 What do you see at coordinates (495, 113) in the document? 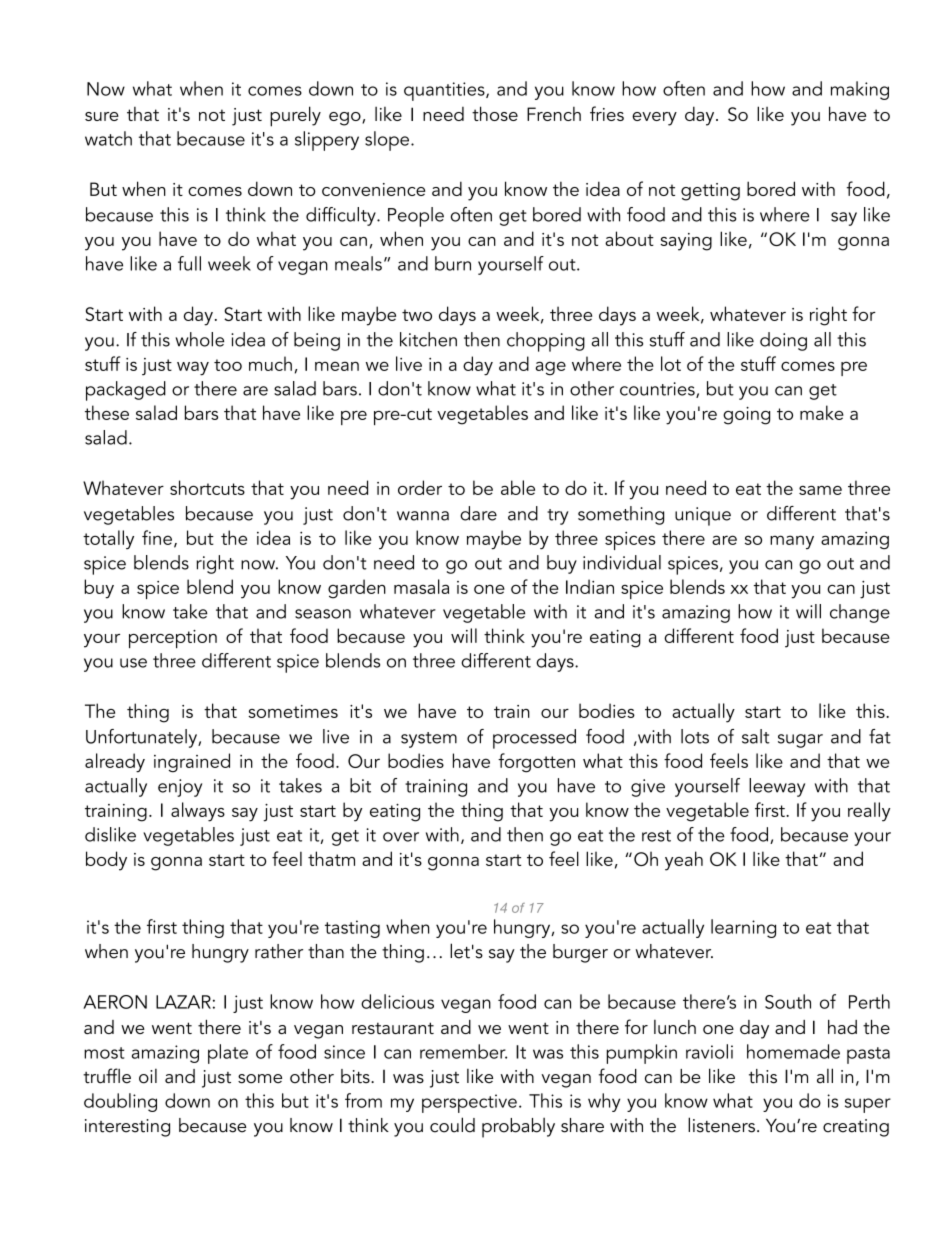
I see `those` at bounding box center [495, 113].
